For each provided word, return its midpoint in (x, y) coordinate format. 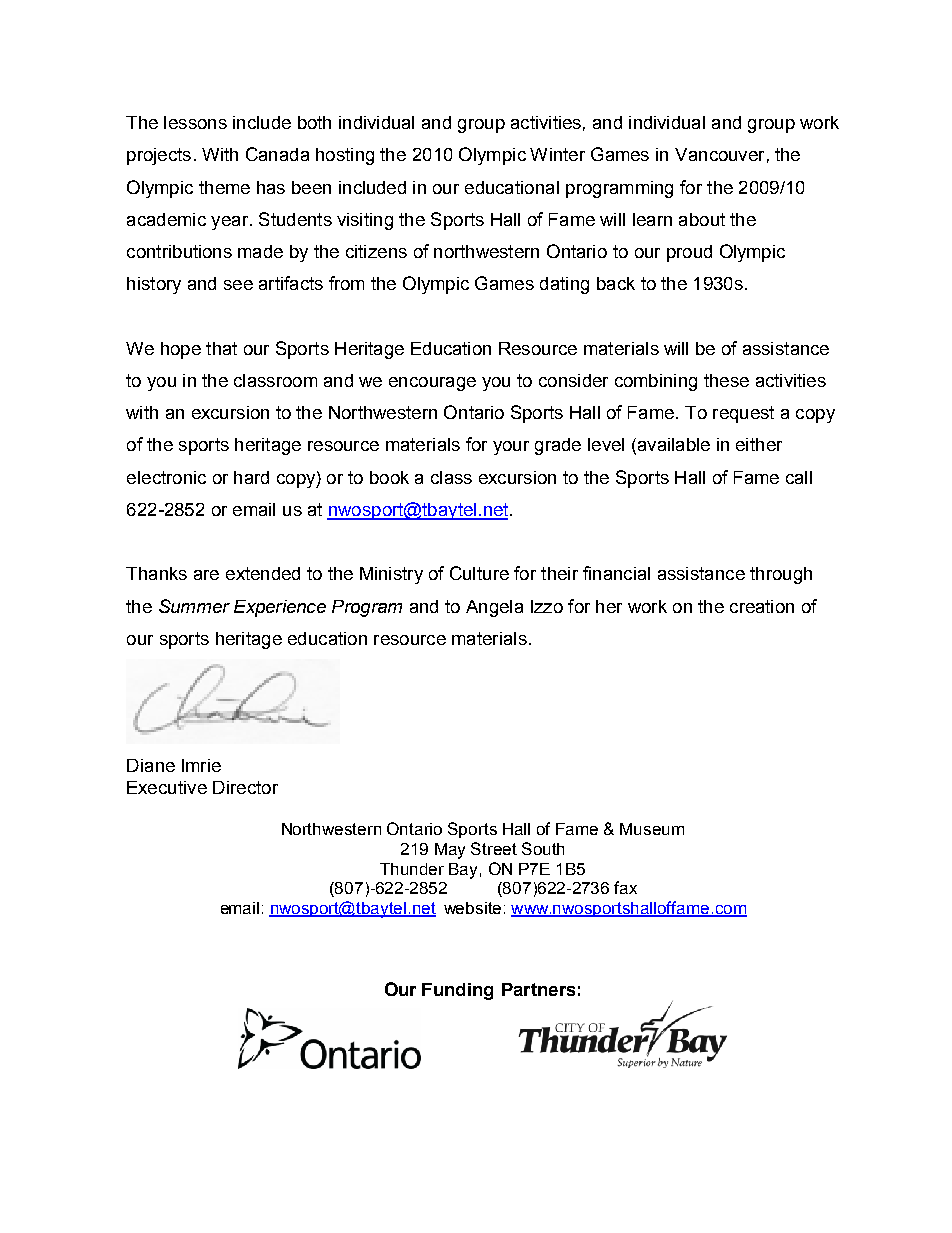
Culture (479, 573)
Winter (557, 154)
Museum (652, 829)
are (206, 575)
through (781, 575)
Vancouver (719, 154)
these (726, 380)
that (221, 348)
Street (494, 848)
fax (625, 887)
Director (245, 787)
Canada (277, 154)
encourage (432, 384)
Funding (457, 991)
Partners (538, 989)
